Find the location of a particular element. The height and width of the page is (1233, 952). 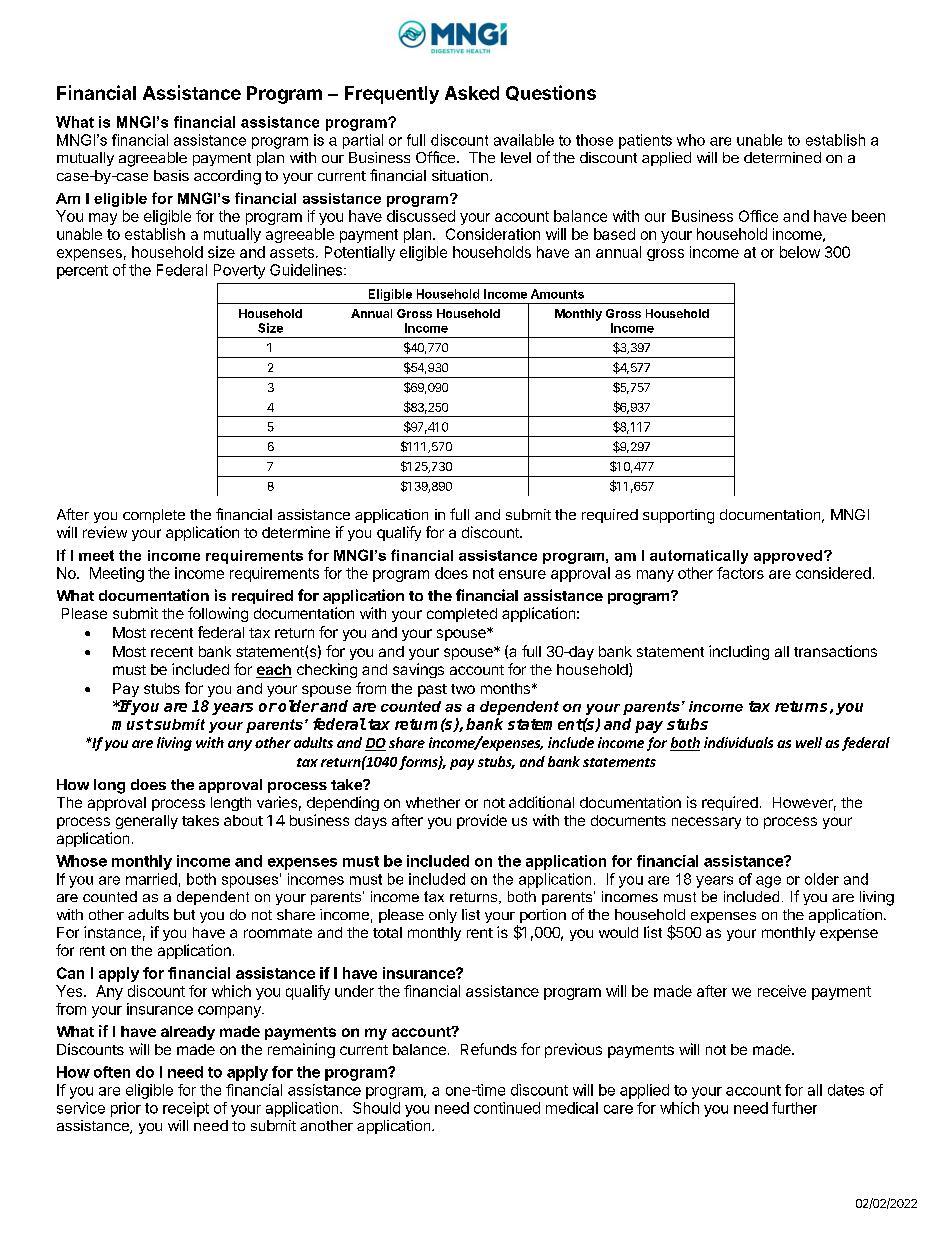

receipt is located at coordinates (186, 1109).
